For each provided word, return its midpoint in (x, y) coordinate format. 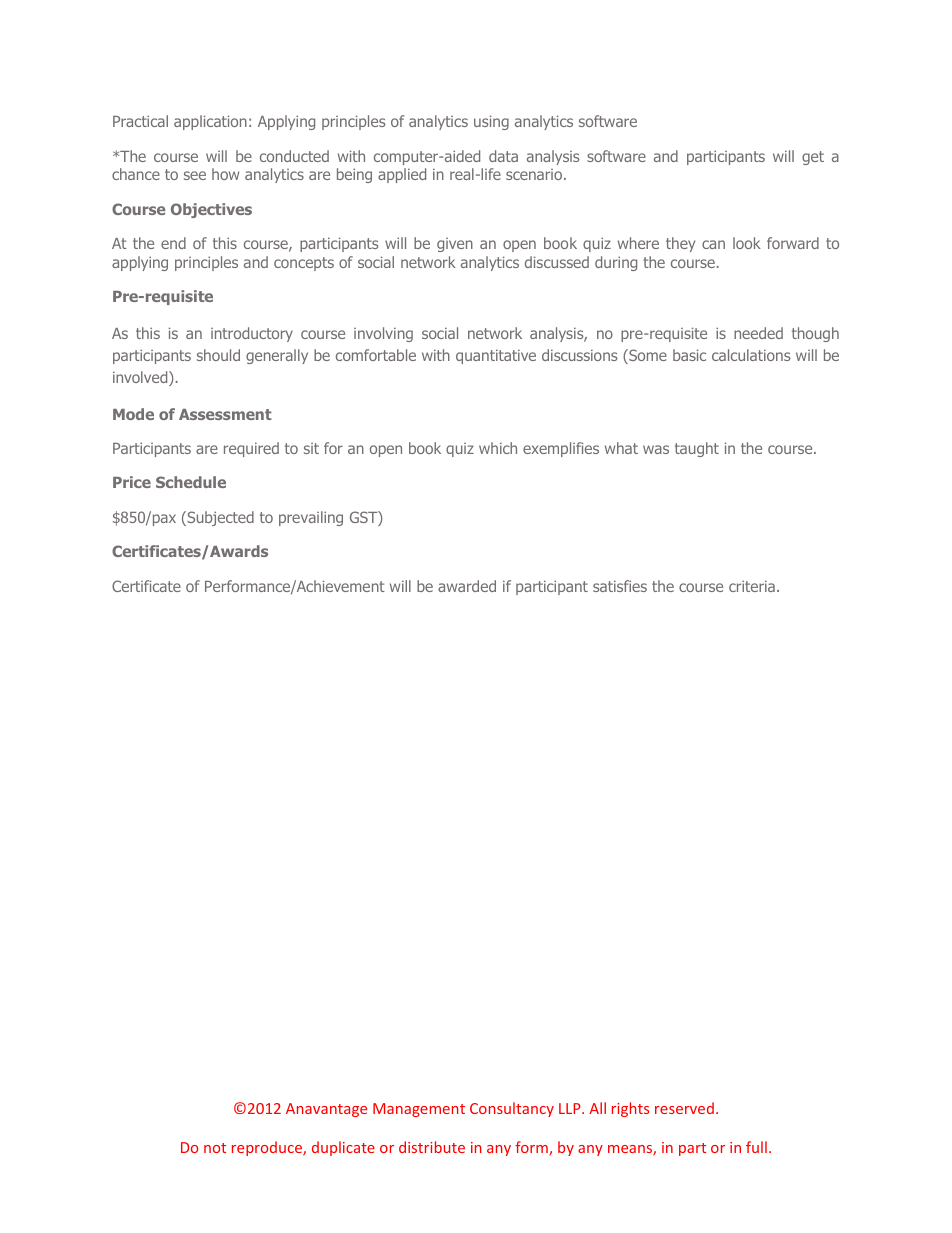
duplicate (343, 1148)
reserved (684, 1108)
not (215, 1148)
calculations (751, 355)
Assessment (225, 414)
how (225, 174)
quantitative (496, 356)
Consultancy (512, 1109)
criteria (752, 586)
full (756, 1147)
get (813, 158)
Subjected (219, 518)
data (503, 156)
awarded (467, 586)
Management (419, 1110)
